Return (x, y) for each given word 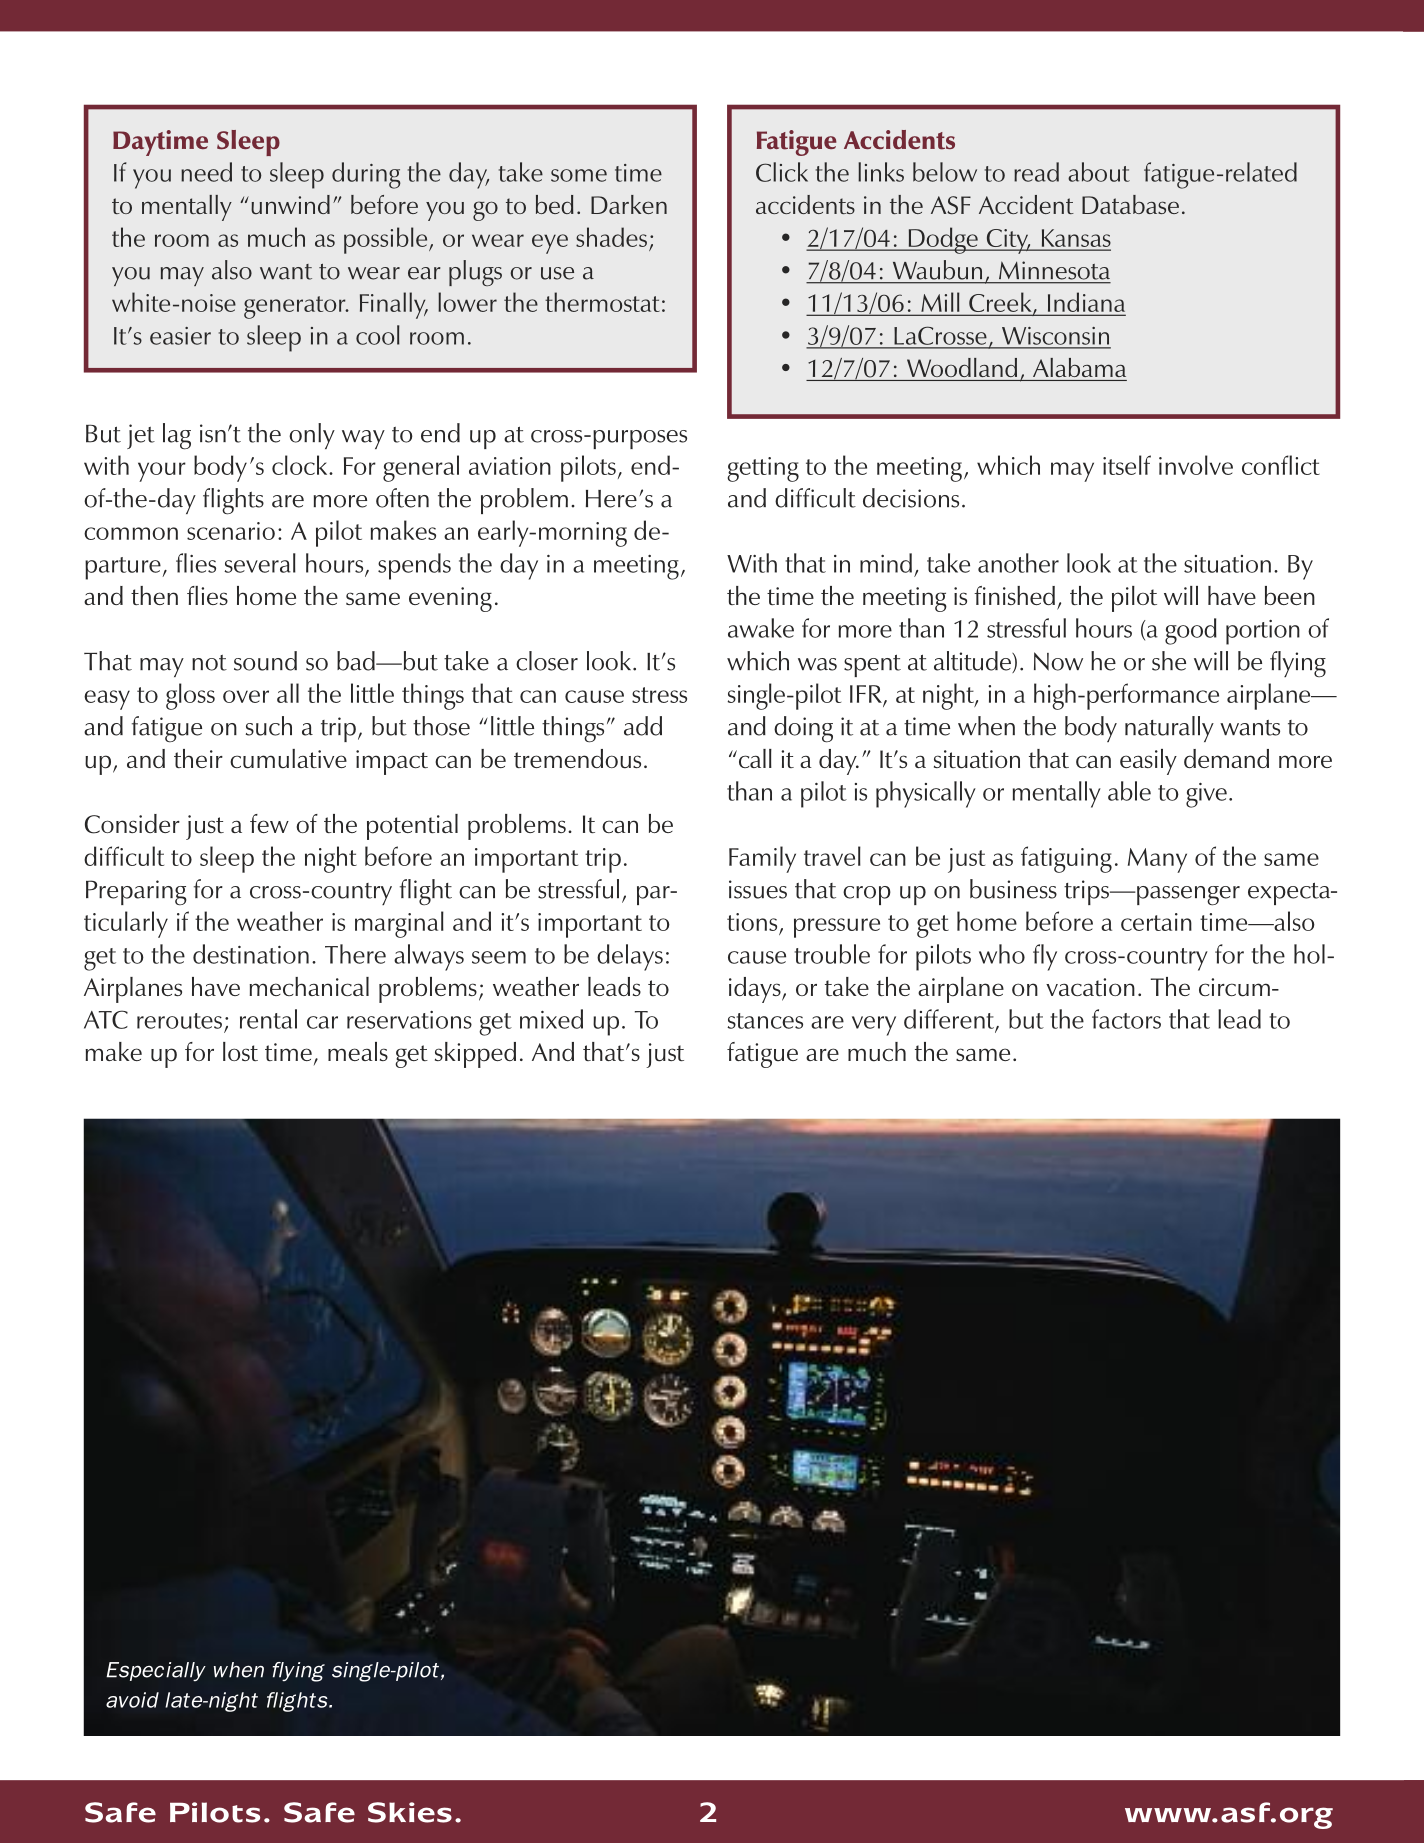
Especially (156, 1672)
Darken (629, 204)
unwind (290, 204)
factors (1126, 1019)
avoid (132, 1700)
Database (1130, 204)
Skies (410, 1812)
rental (268, 1019)
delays (630, 957)
